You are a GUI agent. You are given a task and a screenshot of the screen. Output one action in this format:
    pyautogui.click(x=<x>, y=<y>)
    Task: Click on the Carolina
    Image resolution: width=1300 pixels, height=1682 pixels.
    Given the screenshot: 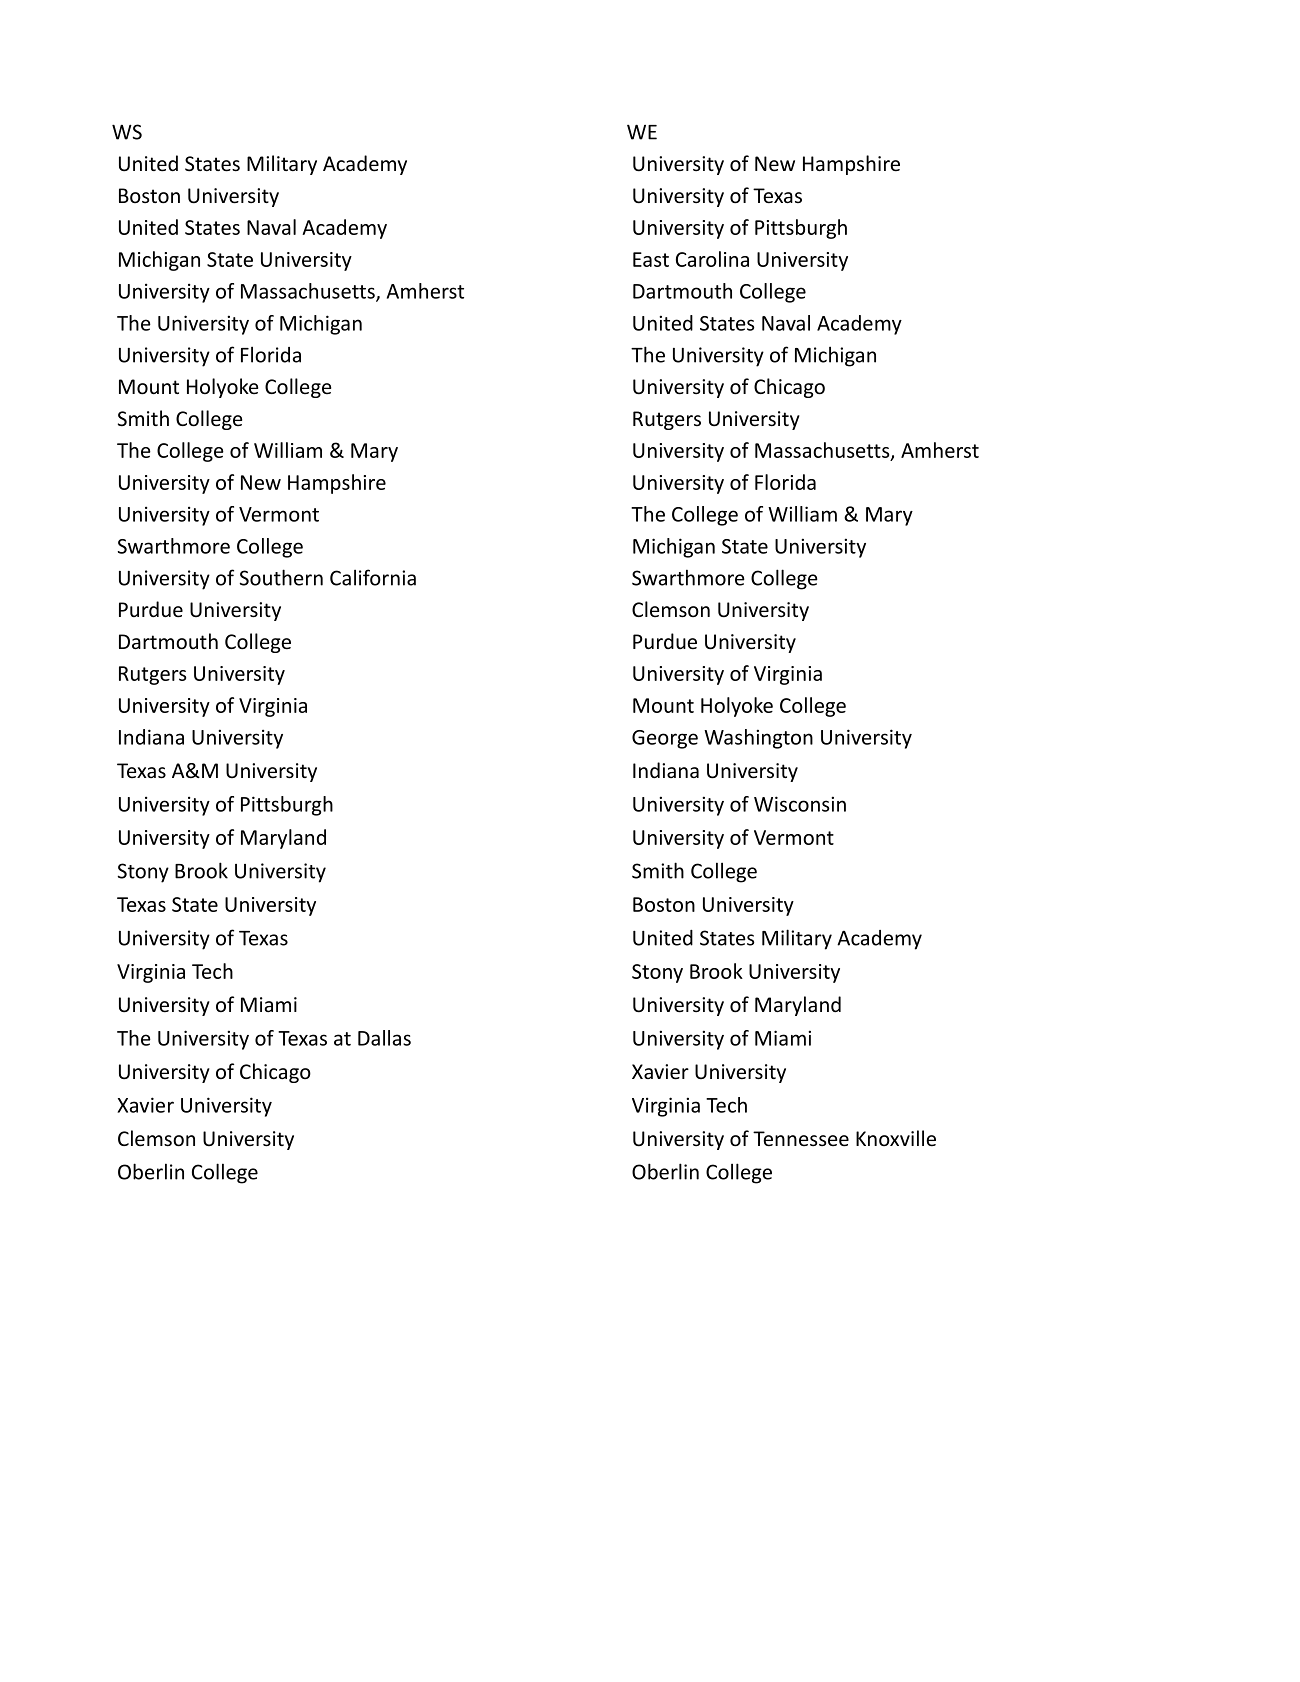 What is the action you would take?
    pyautogui.click(x=712, y=259)
